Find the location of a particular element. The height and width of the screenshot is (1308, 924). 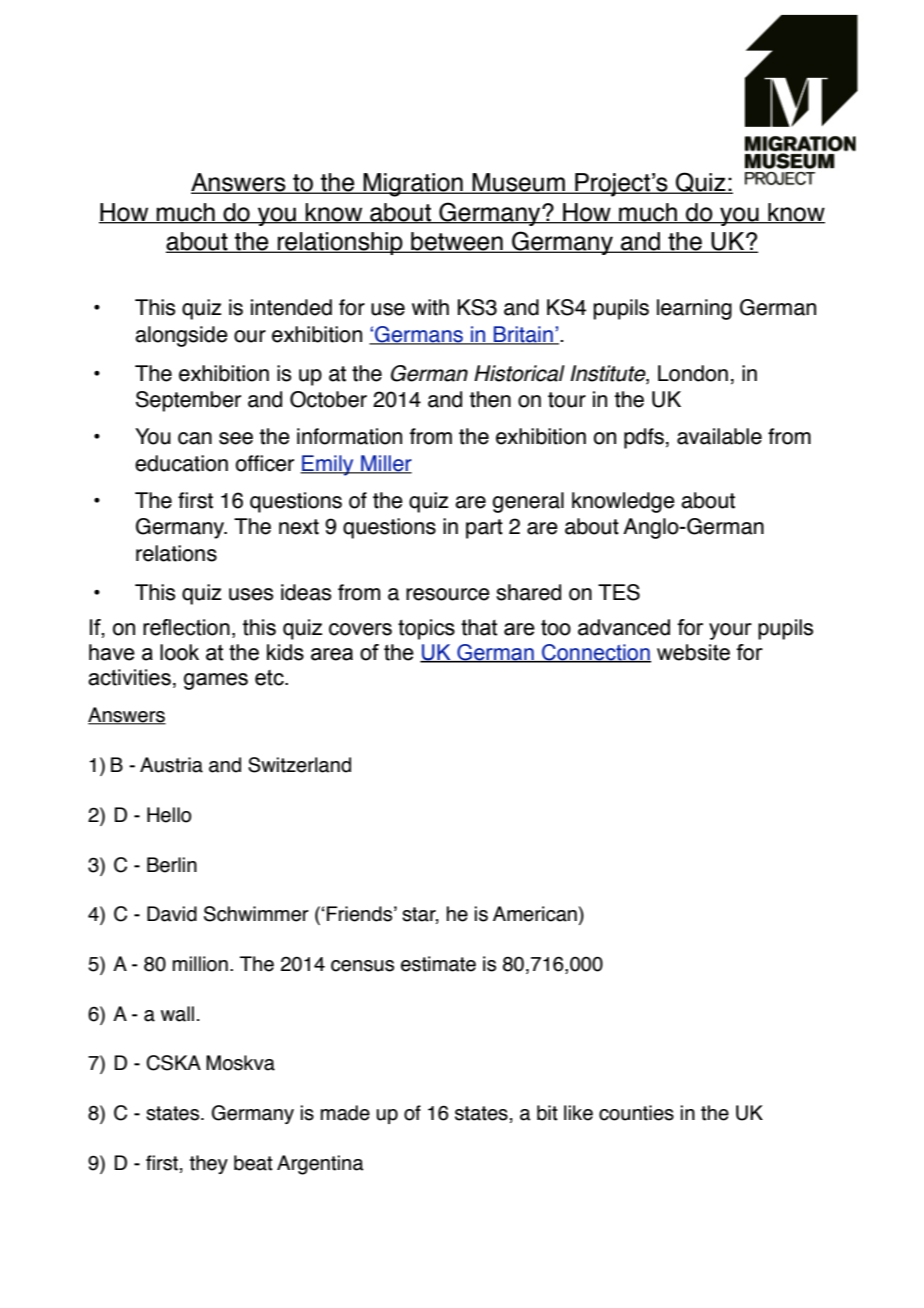

pdfs is located at coordinates (644, 438).
